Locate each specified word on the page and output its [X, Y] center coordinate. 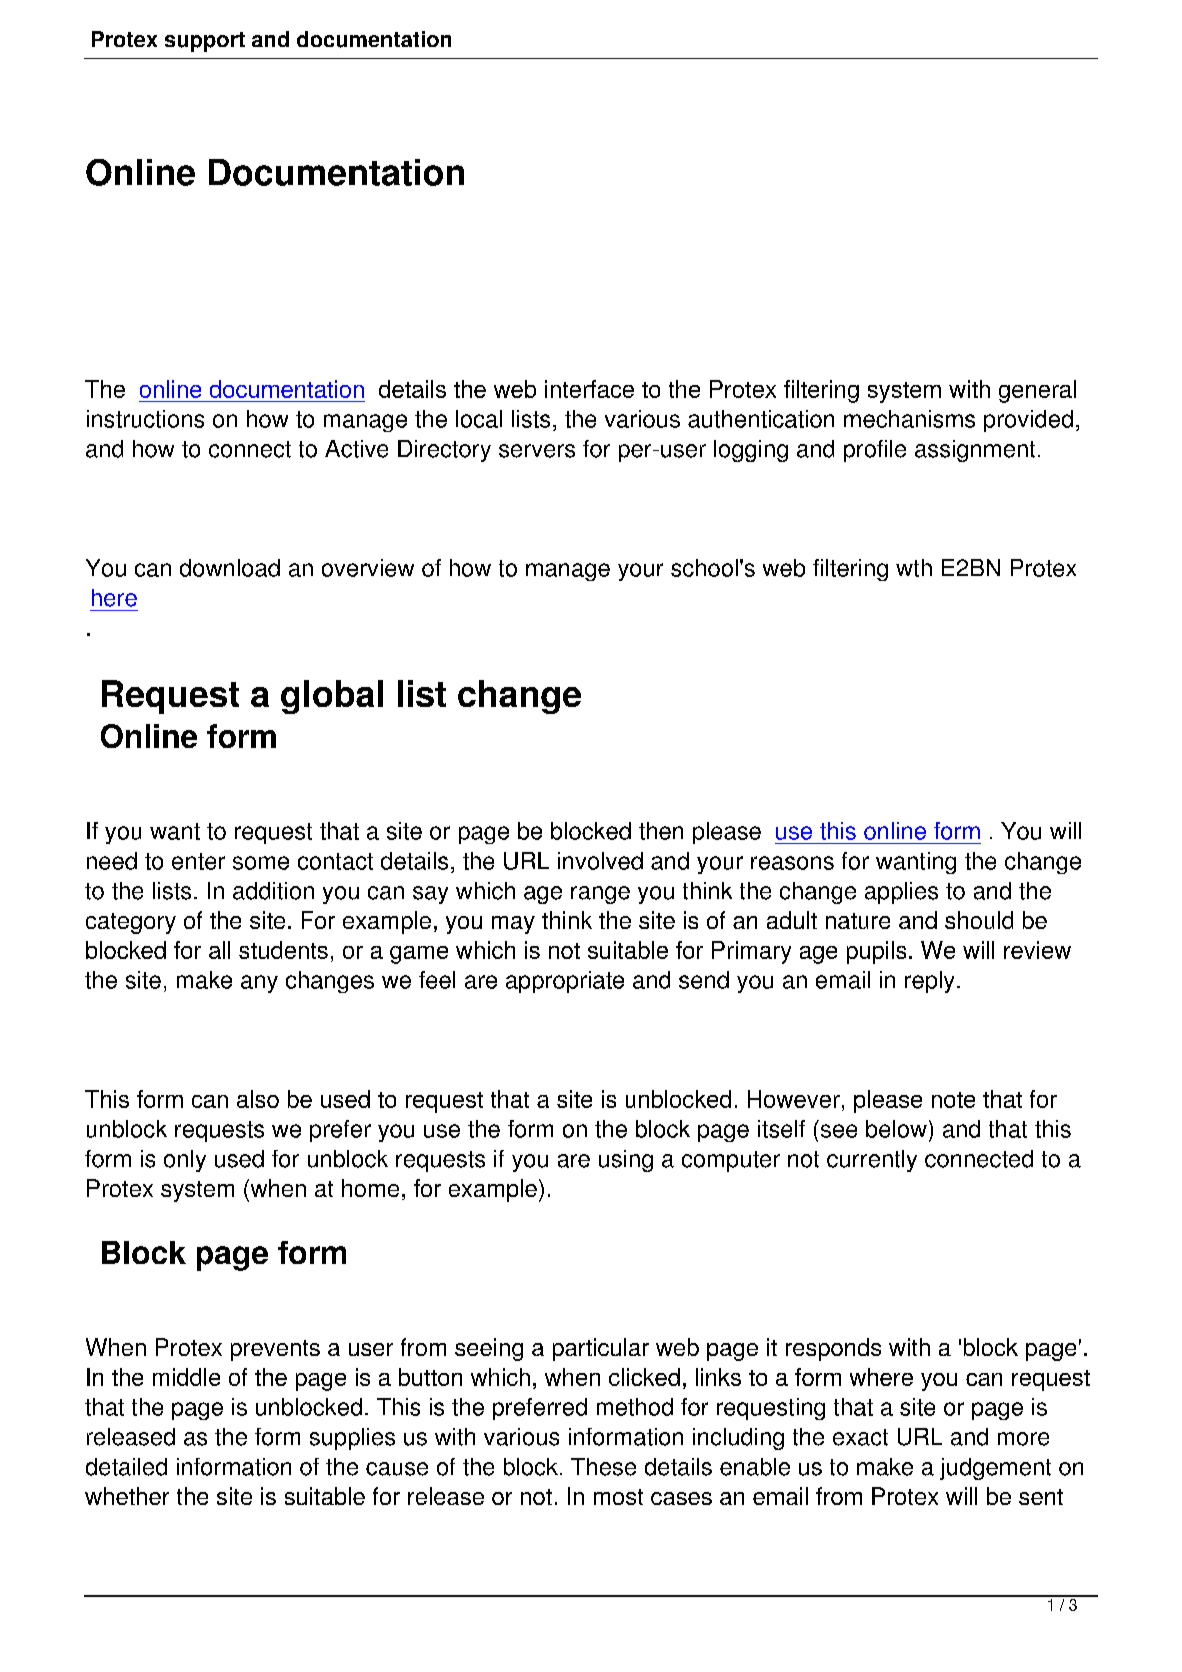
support [205, 42]
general [1037, 391]
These [603, 1467]
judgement [995, 1469]
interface [589, 389]
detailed [126, 1467]
